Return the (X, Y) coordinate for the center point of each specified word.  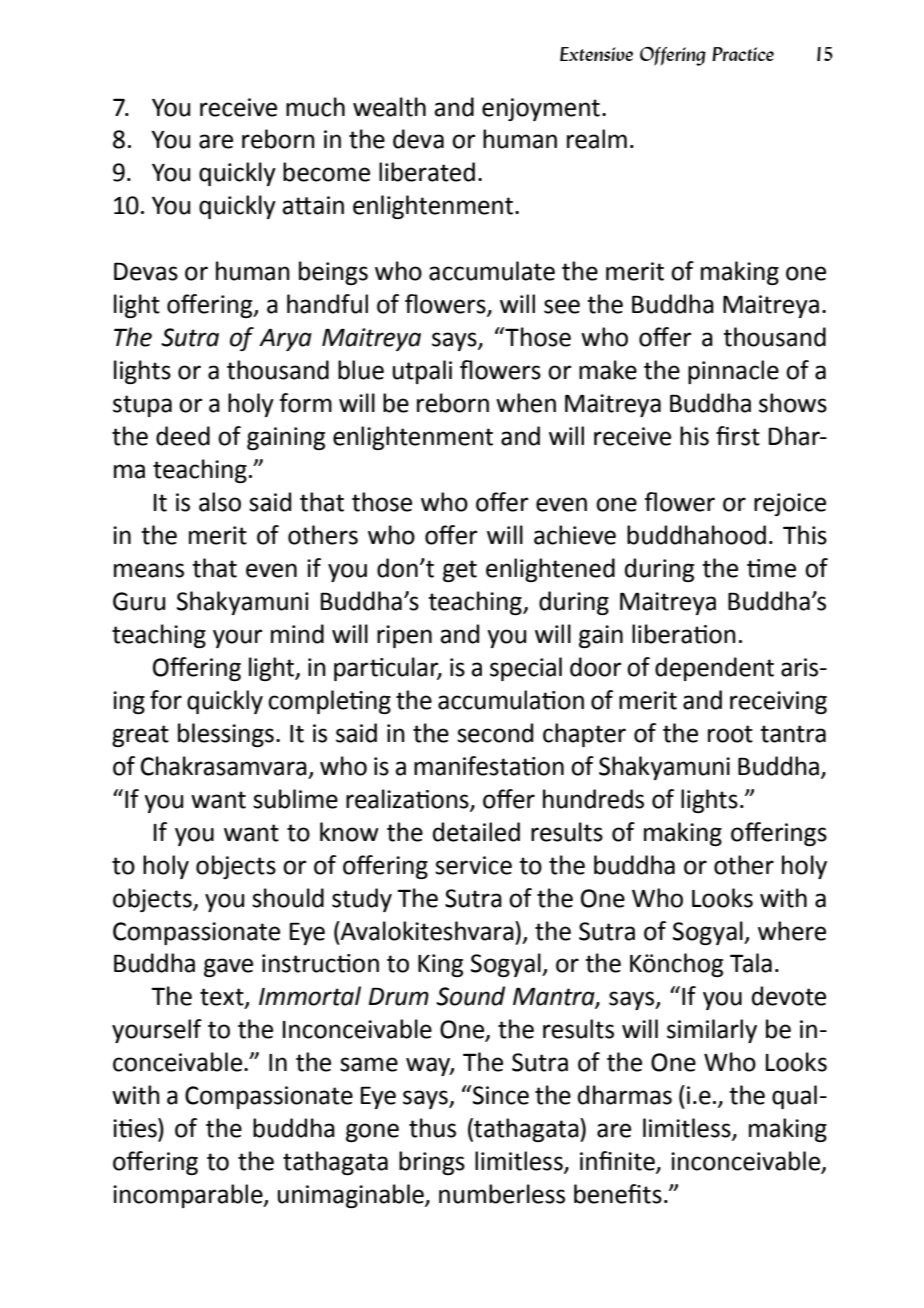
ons (451, 802)
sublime (295, 799)
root (730, 734)
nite (636, 1162)
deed (183, 436)
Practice (743, 54)
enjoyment (541, 109)
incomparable (189, 1196)
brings (432, 1163)
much (315, 107)
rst (746, 437)
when (526, 403)
